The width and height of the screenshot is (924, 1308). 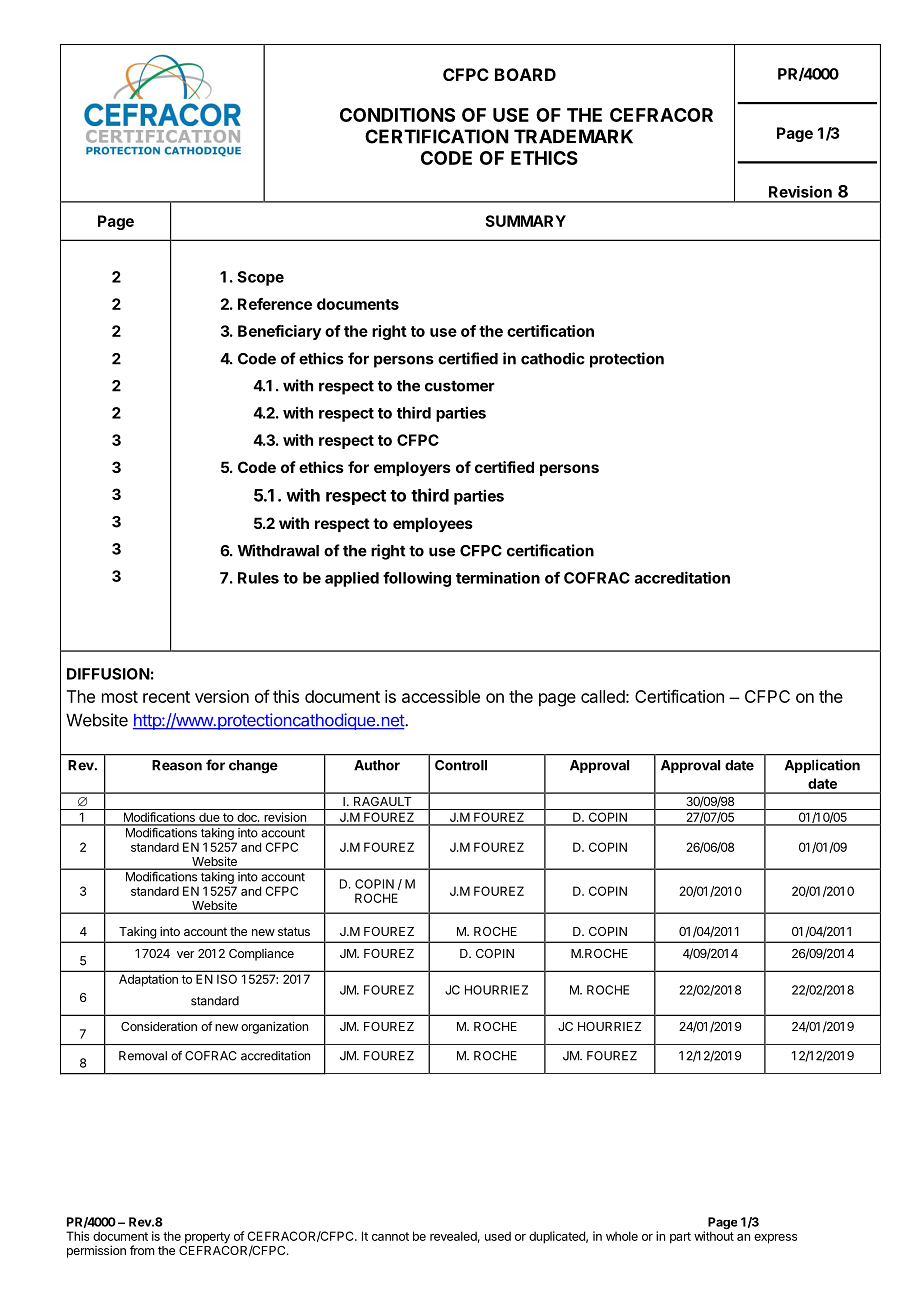 I want to click on express, so click(x=775, y=1239).
